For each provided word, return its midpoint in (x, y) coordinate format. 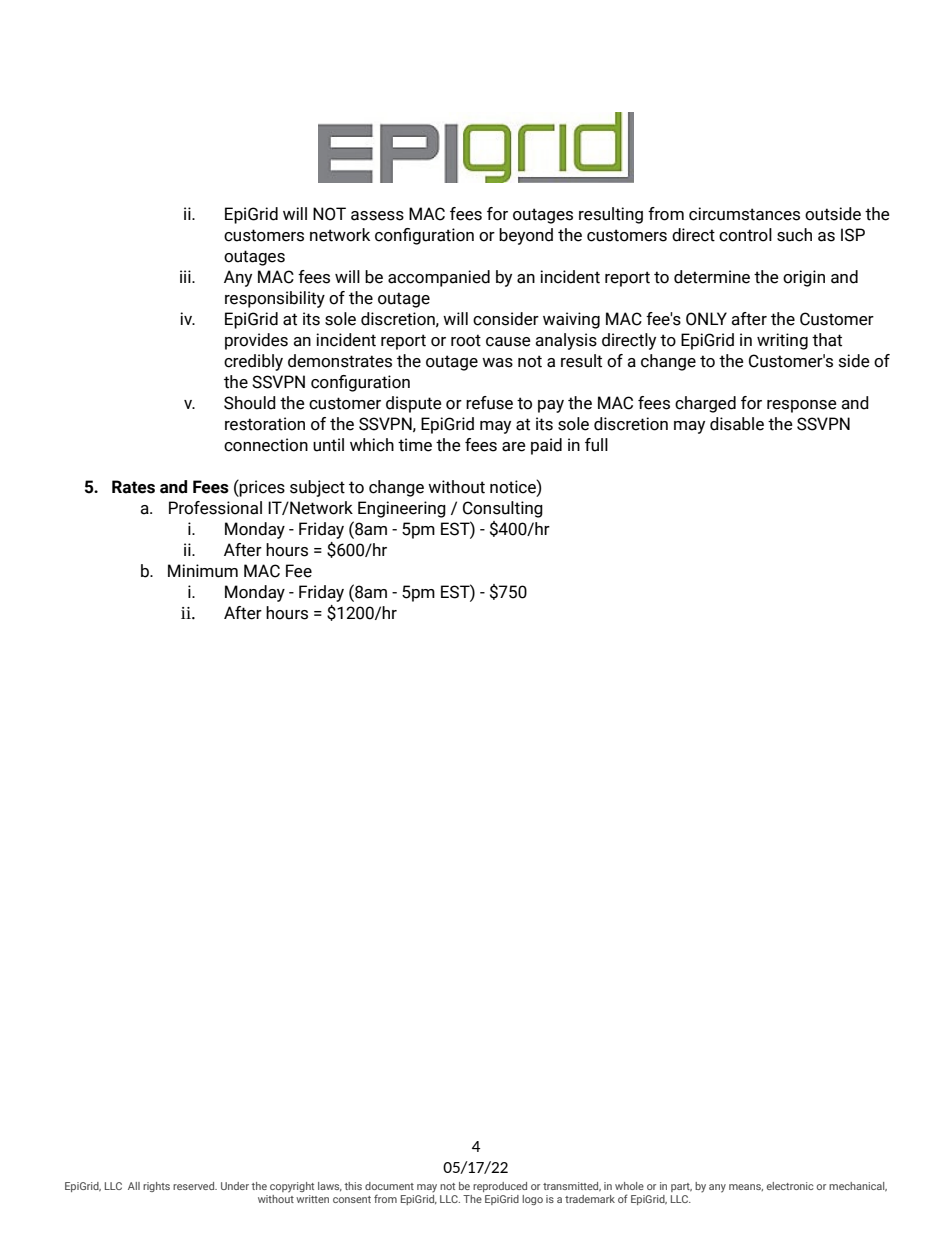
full (596, 445)
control (745, 235)
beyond (526, 236)
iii (186, 276)
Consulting (503, 509)
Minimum (203, 571)
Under (235, 1186)
